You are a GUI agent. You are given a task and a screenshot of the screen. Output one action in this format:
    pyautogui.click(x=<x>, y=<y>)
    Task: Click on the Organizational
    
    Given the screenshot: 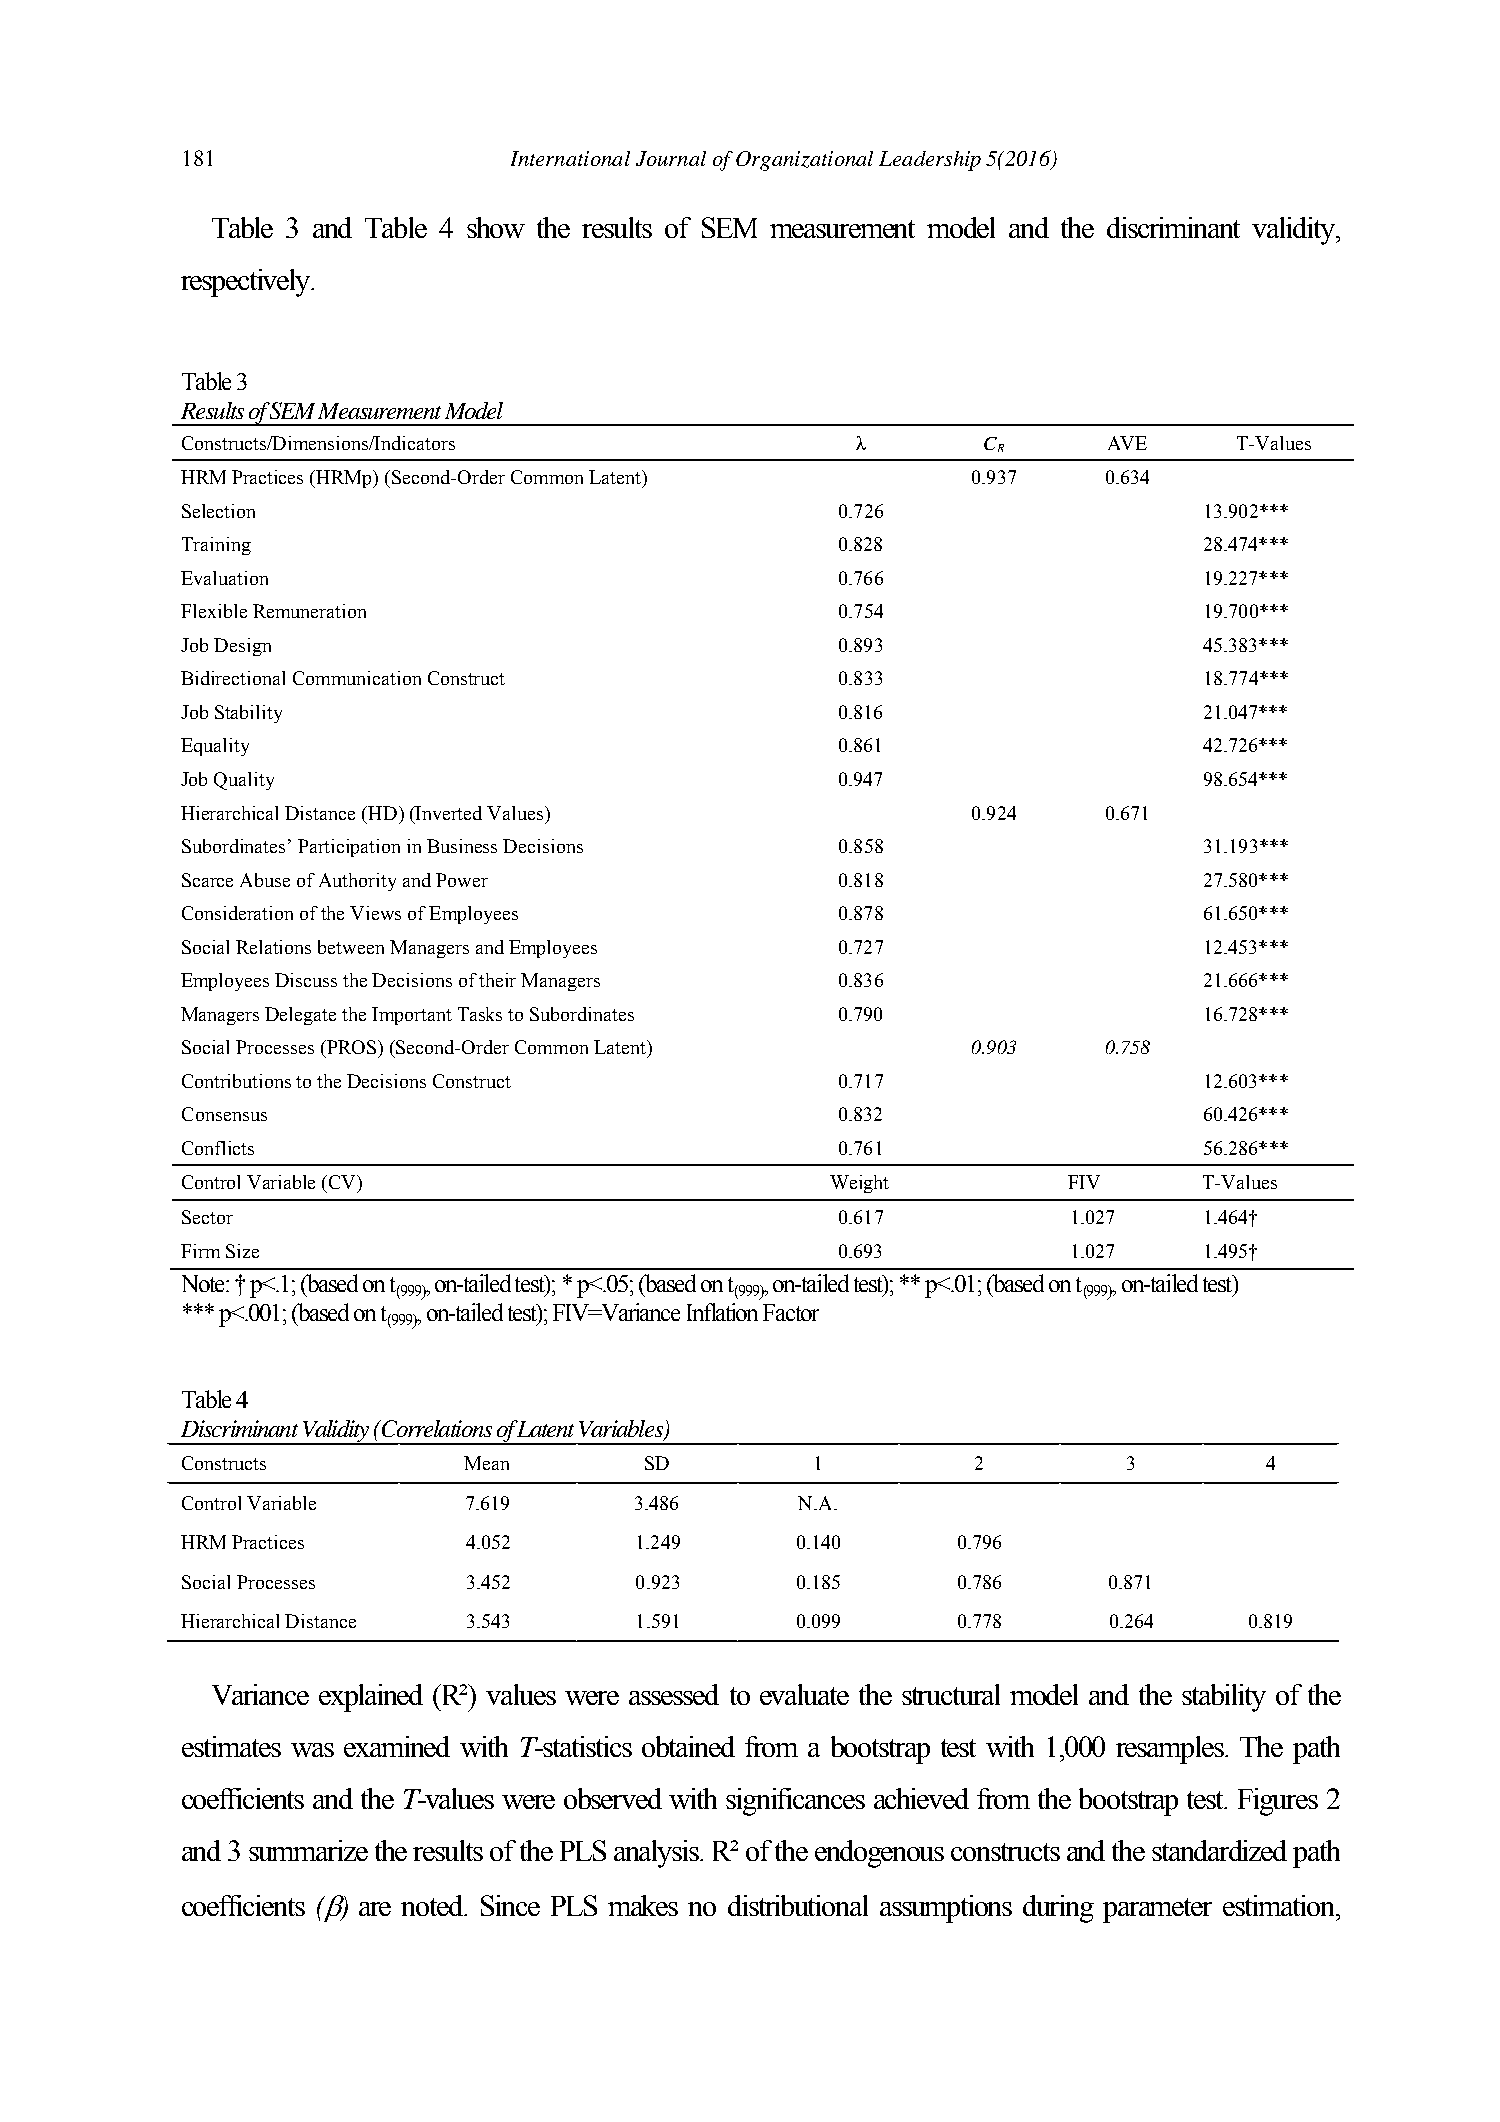 What is the action you would take?
    pyautogui.click(x=804, y=161)
